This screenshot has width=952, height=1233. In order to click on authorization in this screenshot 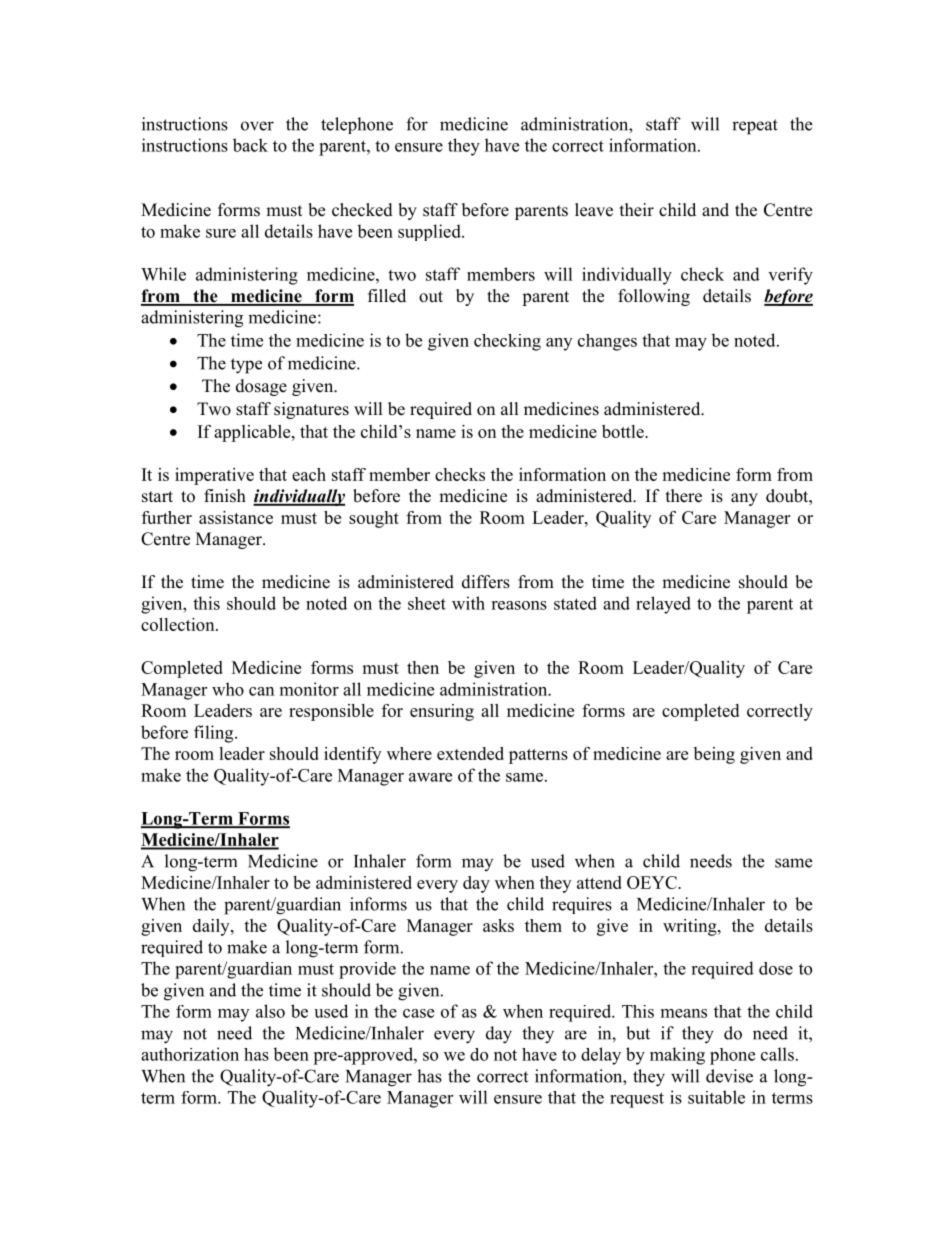, I will do `click(190, 1054)`.
